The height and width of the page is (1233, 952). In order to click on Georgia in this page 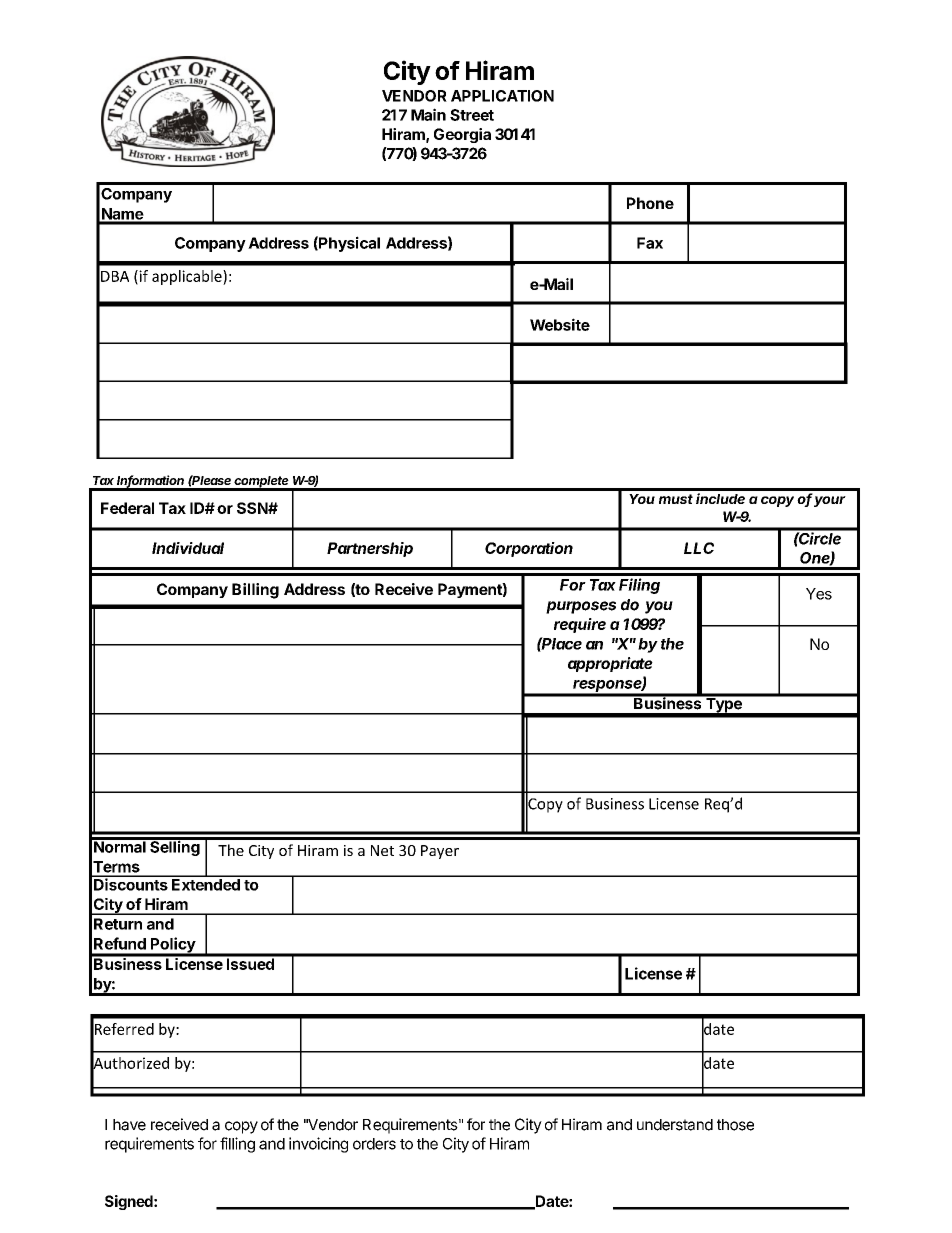, I will do `click(462, 135)`.
